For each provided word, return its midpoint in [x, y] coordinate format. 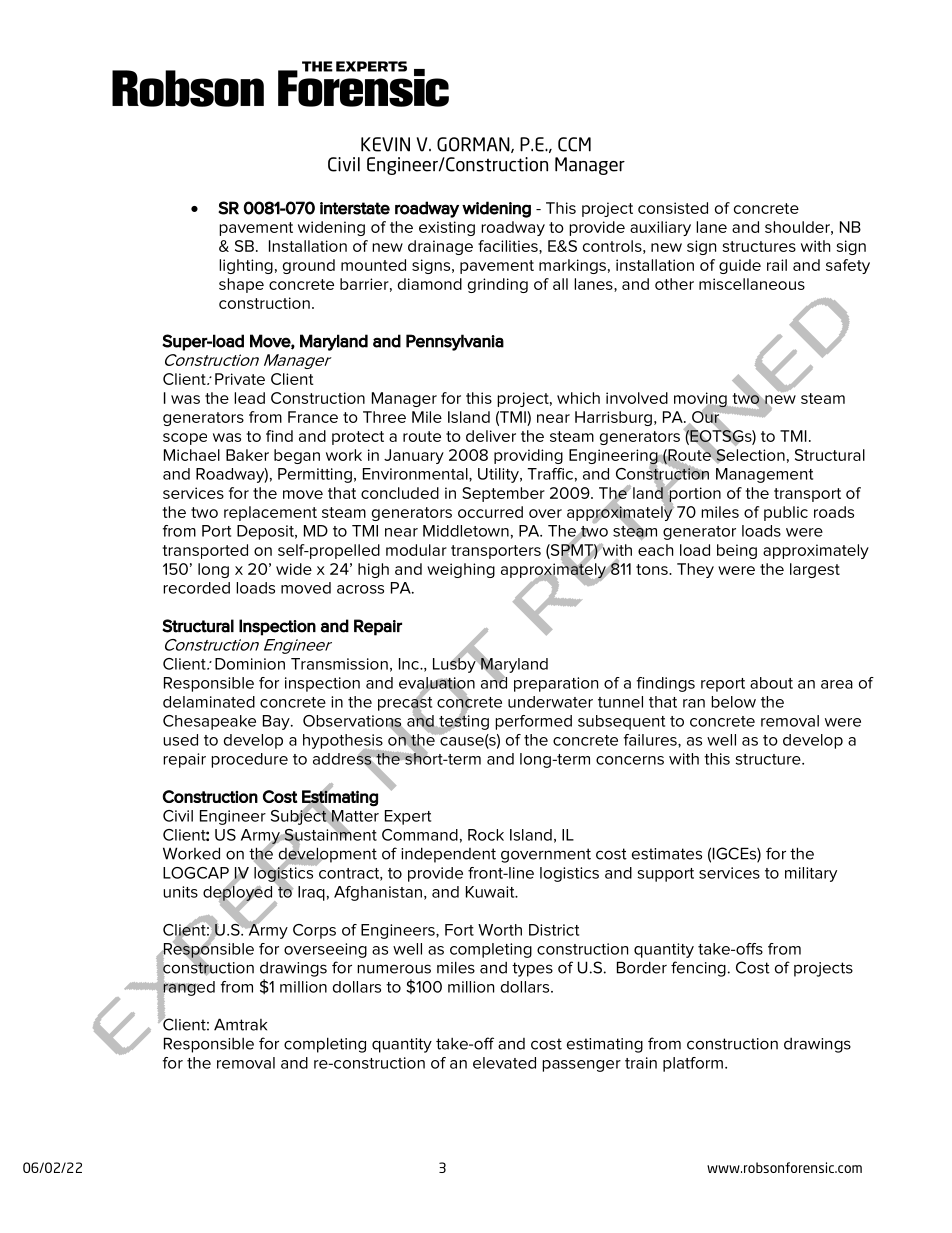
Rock [486, 835]
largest [815, 570]
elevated [504, 1063]
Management [764, 475]
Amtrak [240, 1024]
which [578, 398]
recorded [196, 588]
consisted [673, 208]
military [811, 874]
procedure [249, 760]
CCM [574, 144]
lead [249, 398]
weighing [461, 570]
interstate [355, 208]
